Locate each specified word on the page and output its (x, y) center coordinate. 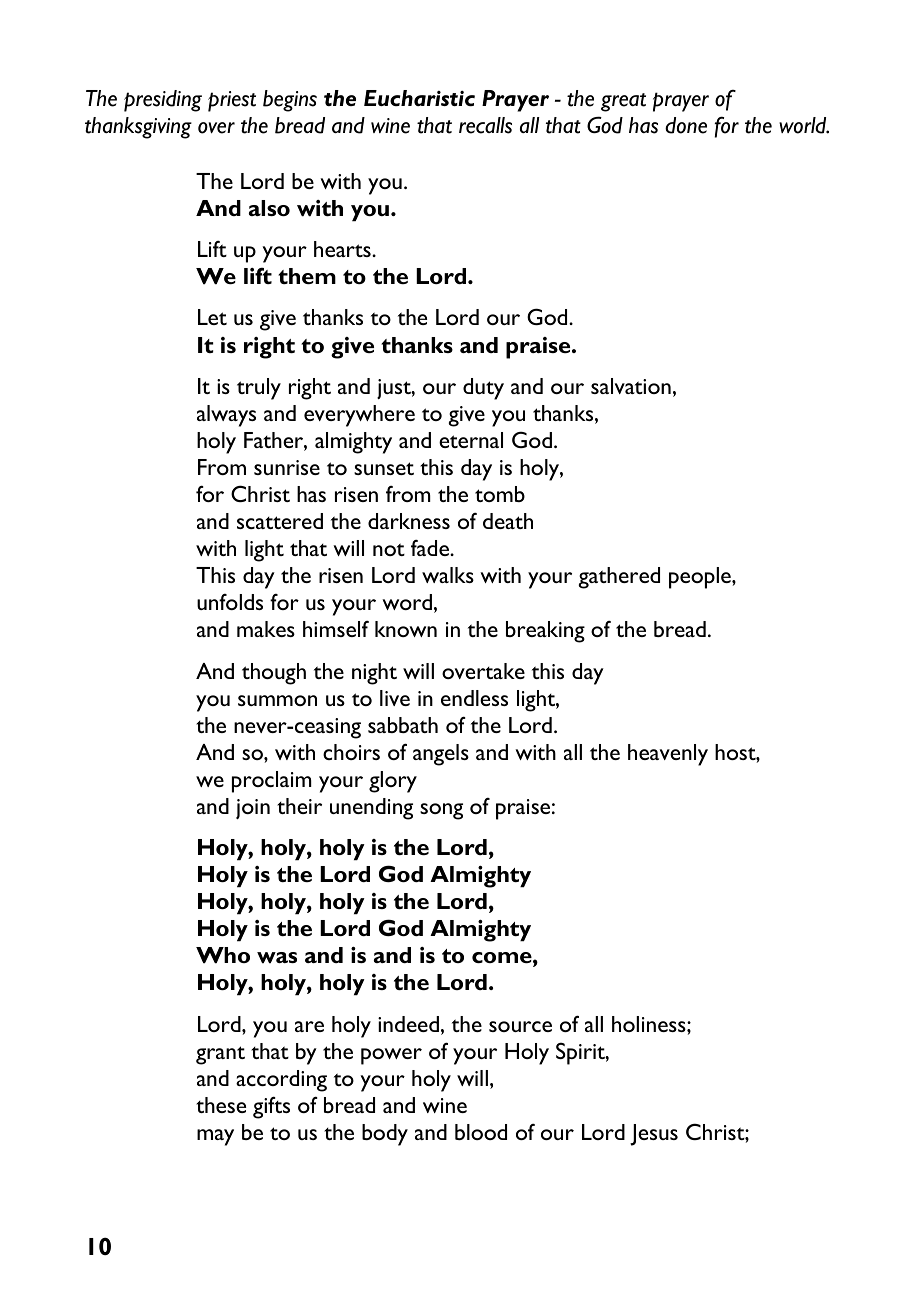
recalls (485, 125)
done (686, 125)
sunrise (287, 467)
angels (441, 755)
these (221, 1105)
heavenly (668, 755)
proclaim (272, 782)
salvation (631, 386)
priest (232, 101)
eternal (471, 440)
